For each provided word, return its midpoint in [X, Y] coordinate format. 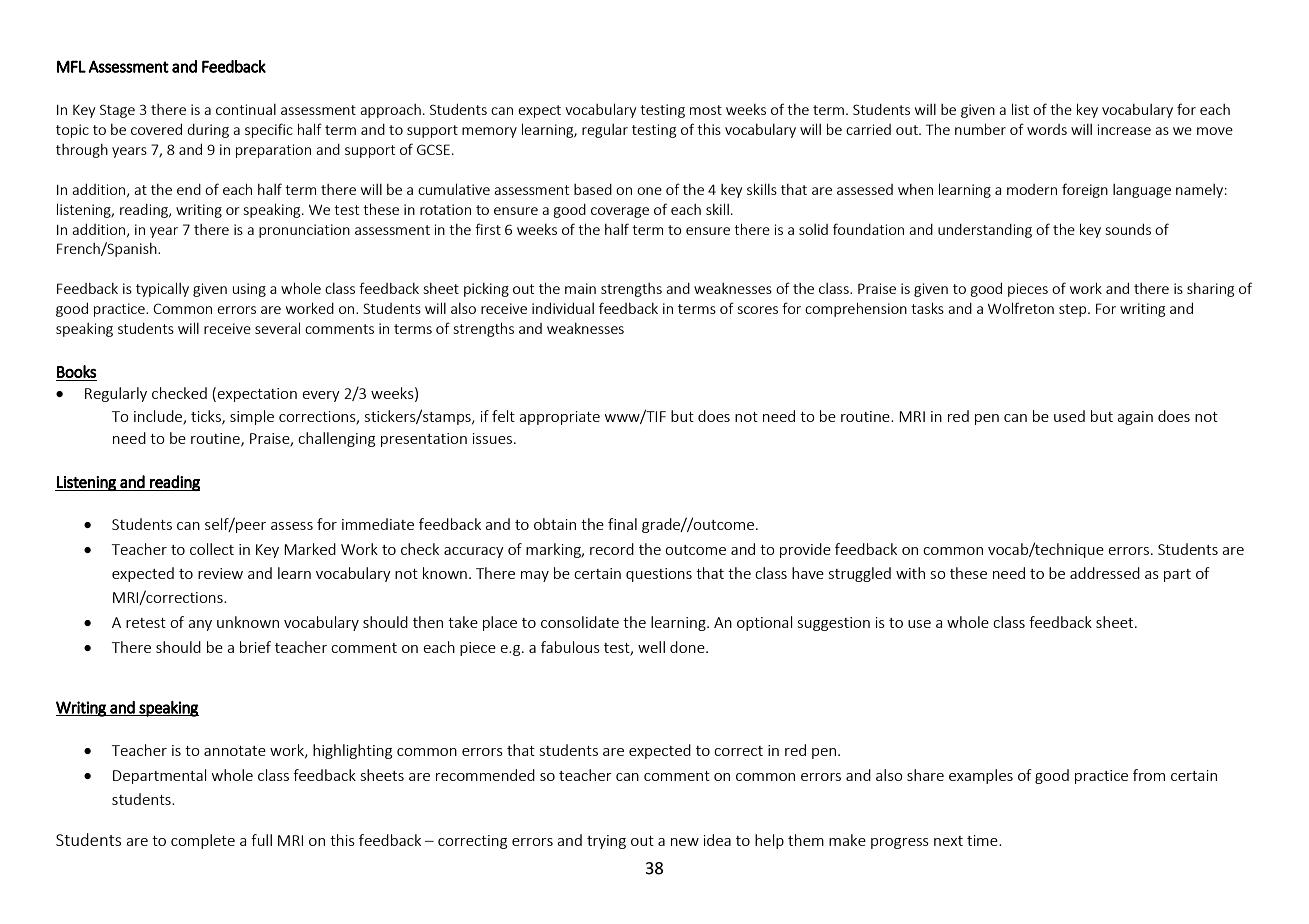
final [622, 524]
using [249, 290]
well [651, 647]
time [983, 840]
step [1074, 310]
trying [606, 842]
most [706, 110]
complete [203, 841]
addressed [1105, 573]
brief [255, 647]
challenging [336, 439]
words [1047, 129]
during [208, 131]
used [1069, 416]
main [580, 288]
